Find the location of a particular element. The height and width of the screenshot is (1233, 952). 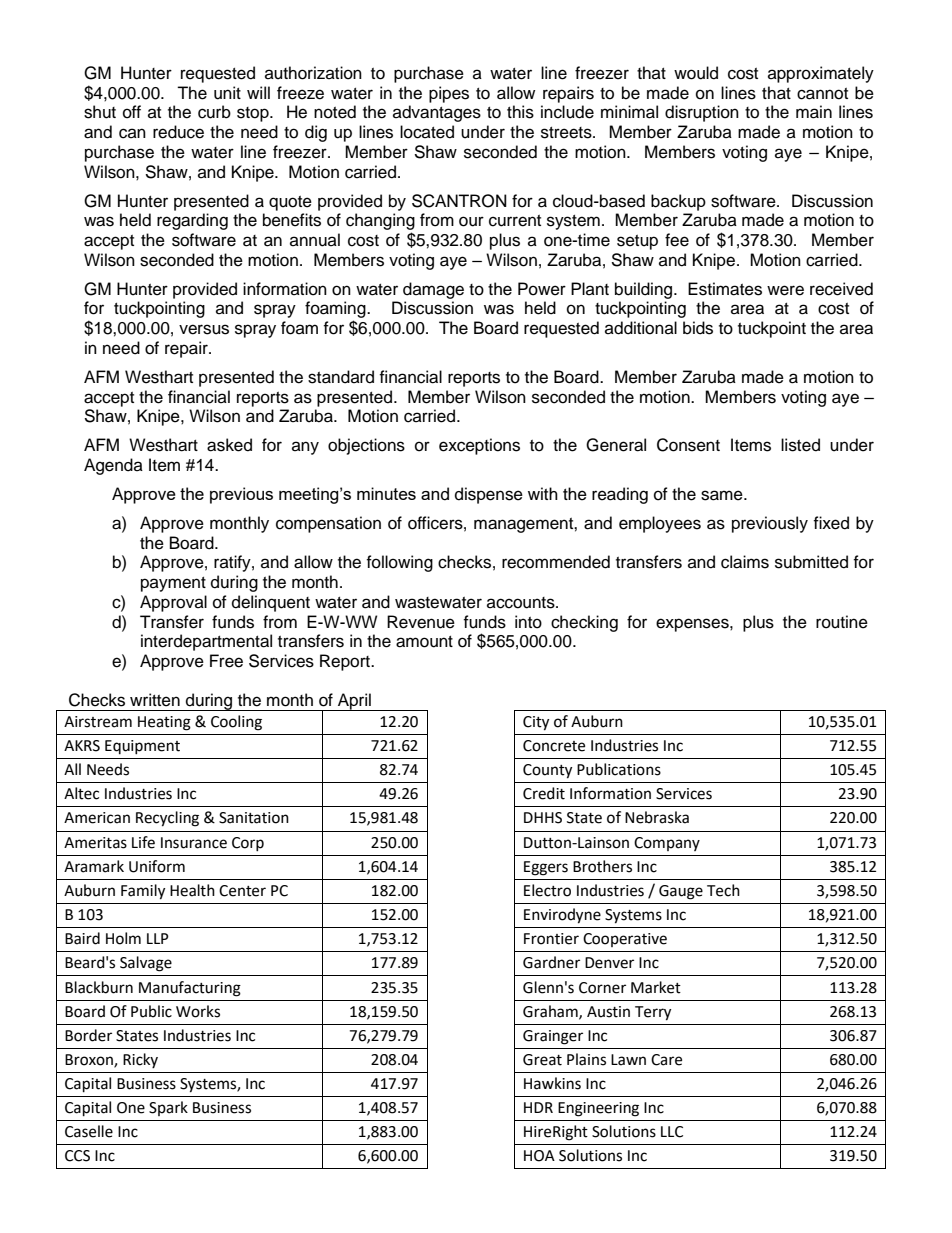

Revenue is located at coordinates (421, 622).
